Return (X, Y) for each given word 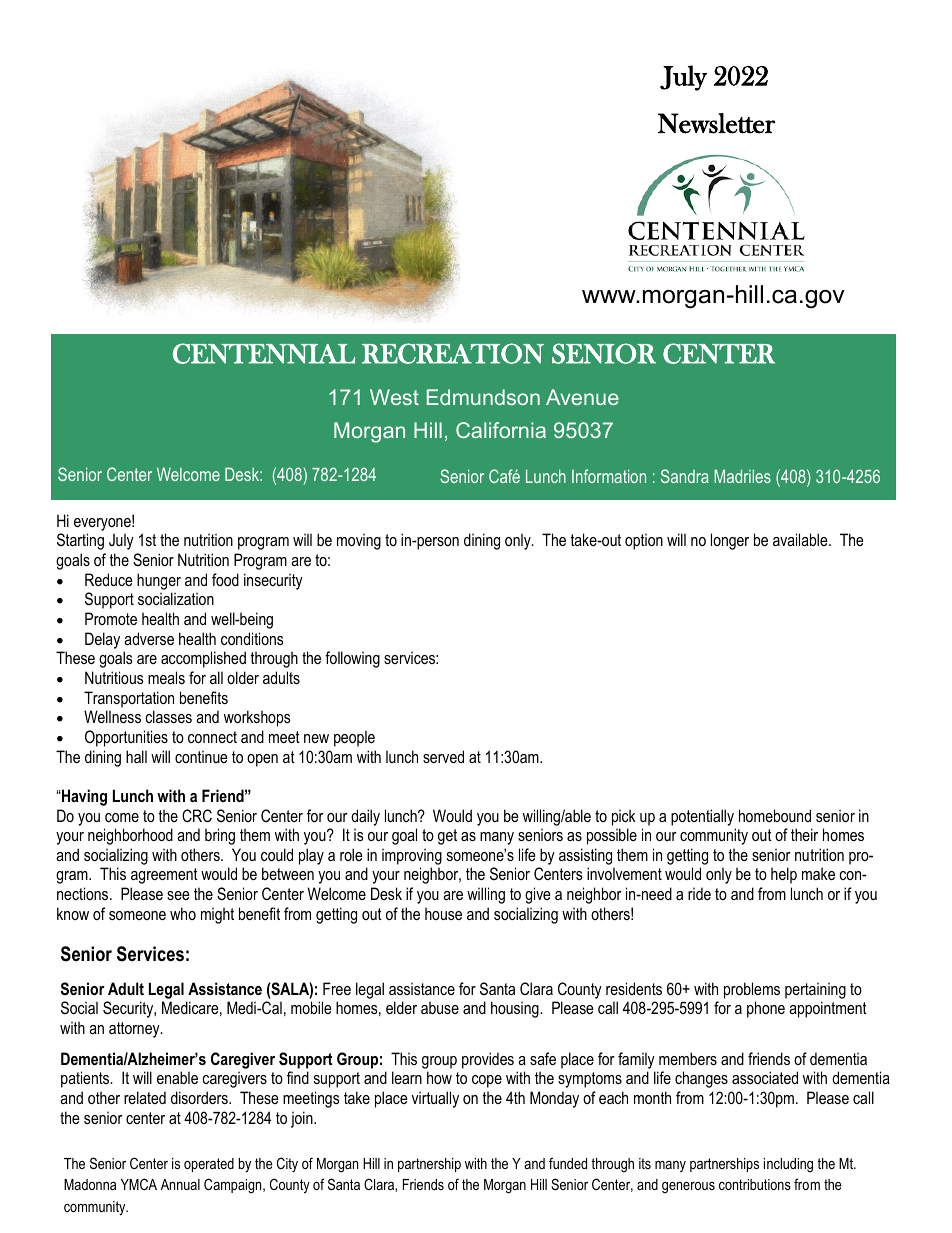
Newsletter (717, 123)
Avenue (582, 397)
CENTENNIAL (264, 353)
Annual (180, 1184)
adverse (149, 638)
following (352, 659)
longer (730, 541)
